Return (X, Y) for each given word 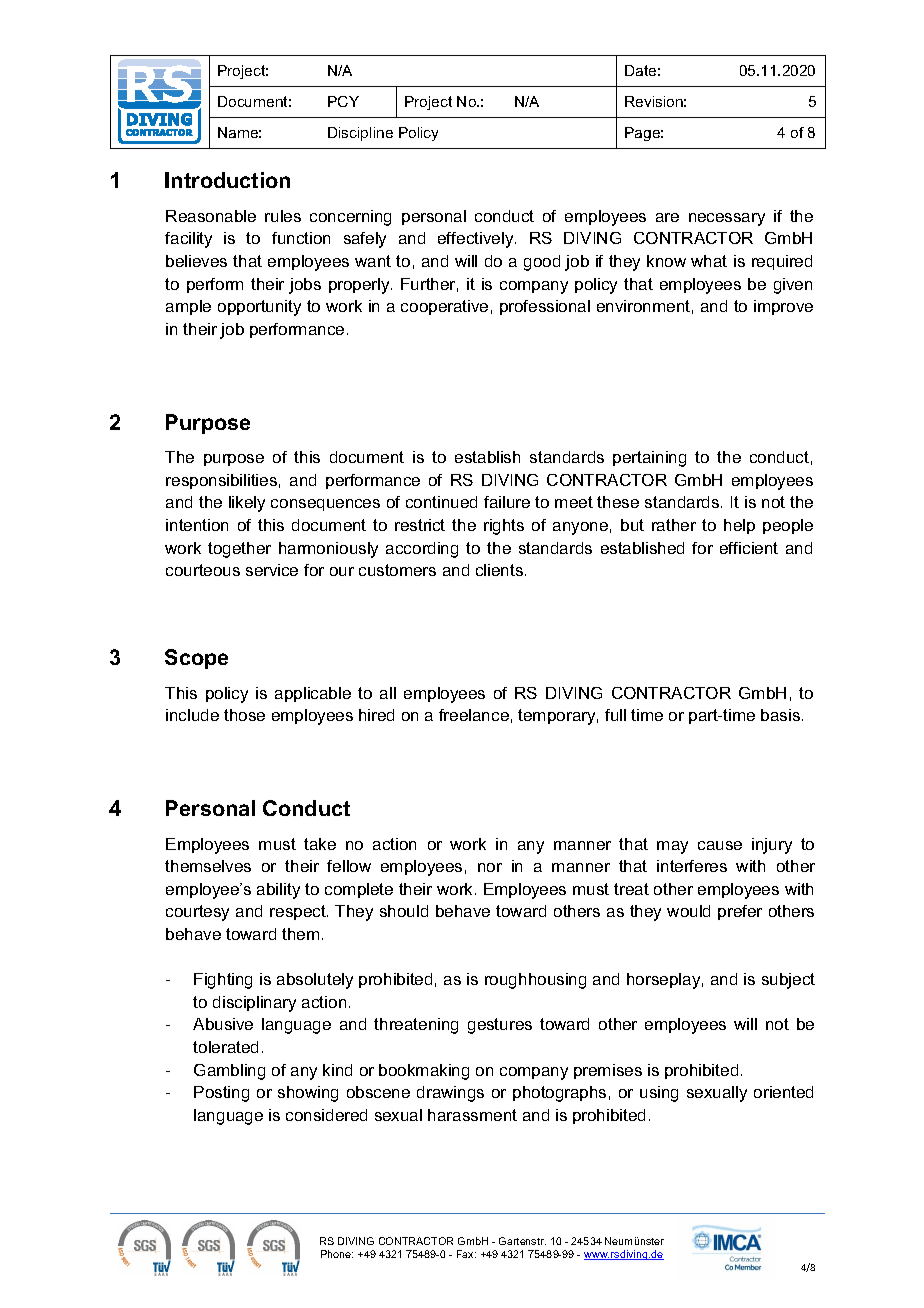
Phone (337, 1254)
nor (490, 867)
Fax (466, 1254)
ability (278, 891)
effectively (477, 240)
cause (720, 845)
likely (247, 504)
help (739, 526)
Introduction (227, 180)
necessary (727, 219)
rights (504, 527)
